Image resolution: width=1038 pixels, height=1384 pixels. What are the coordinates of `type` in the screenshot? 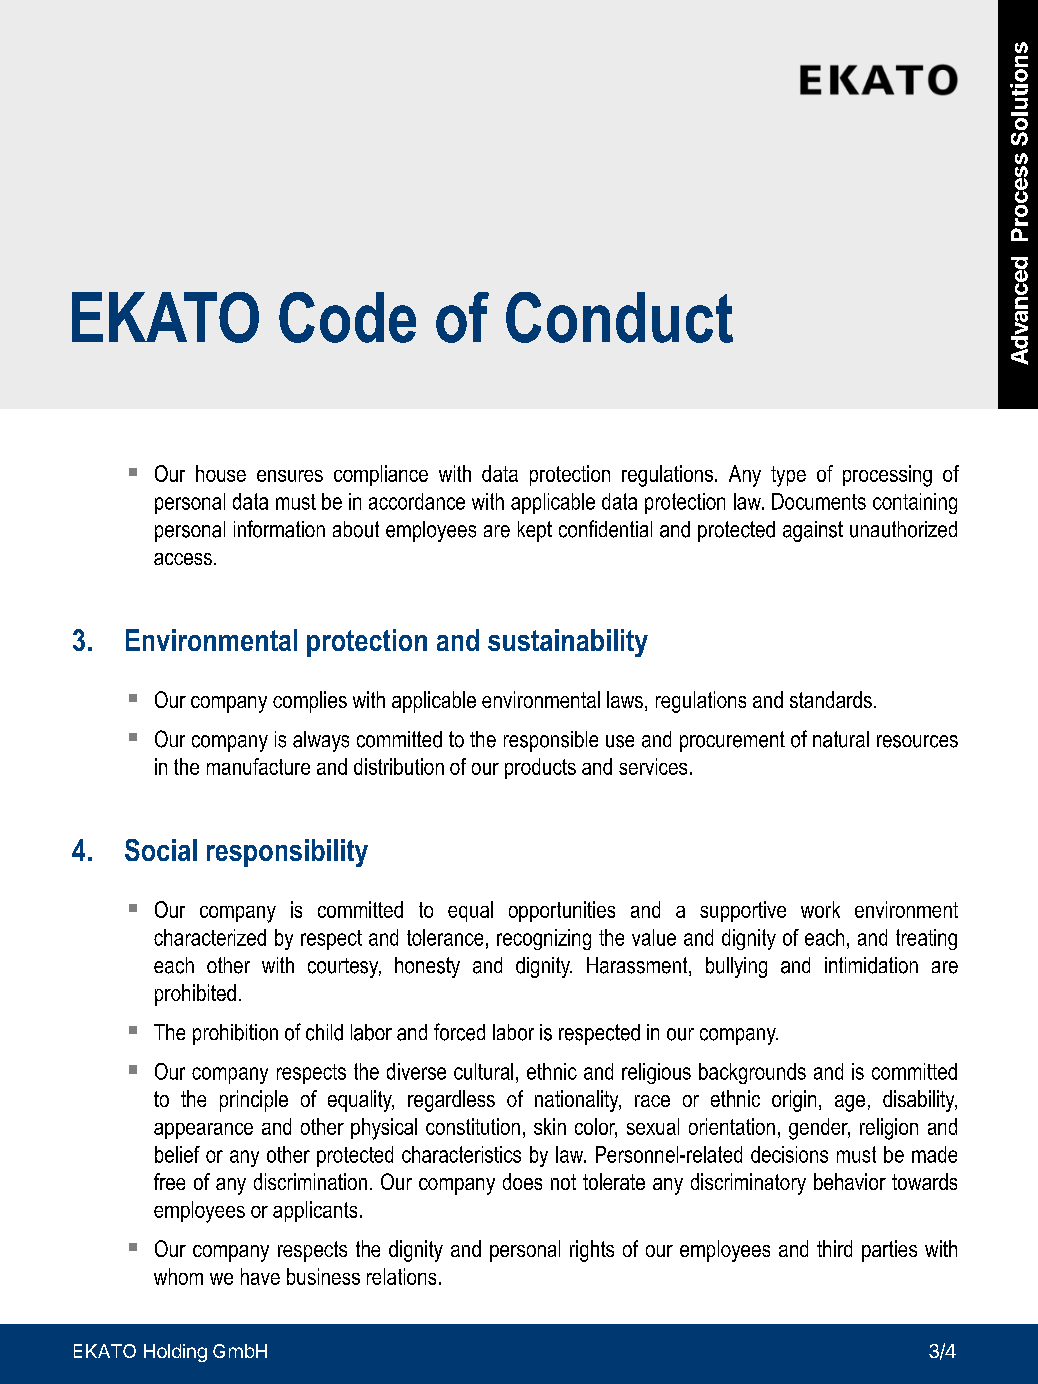 It's located at (788, 476).
